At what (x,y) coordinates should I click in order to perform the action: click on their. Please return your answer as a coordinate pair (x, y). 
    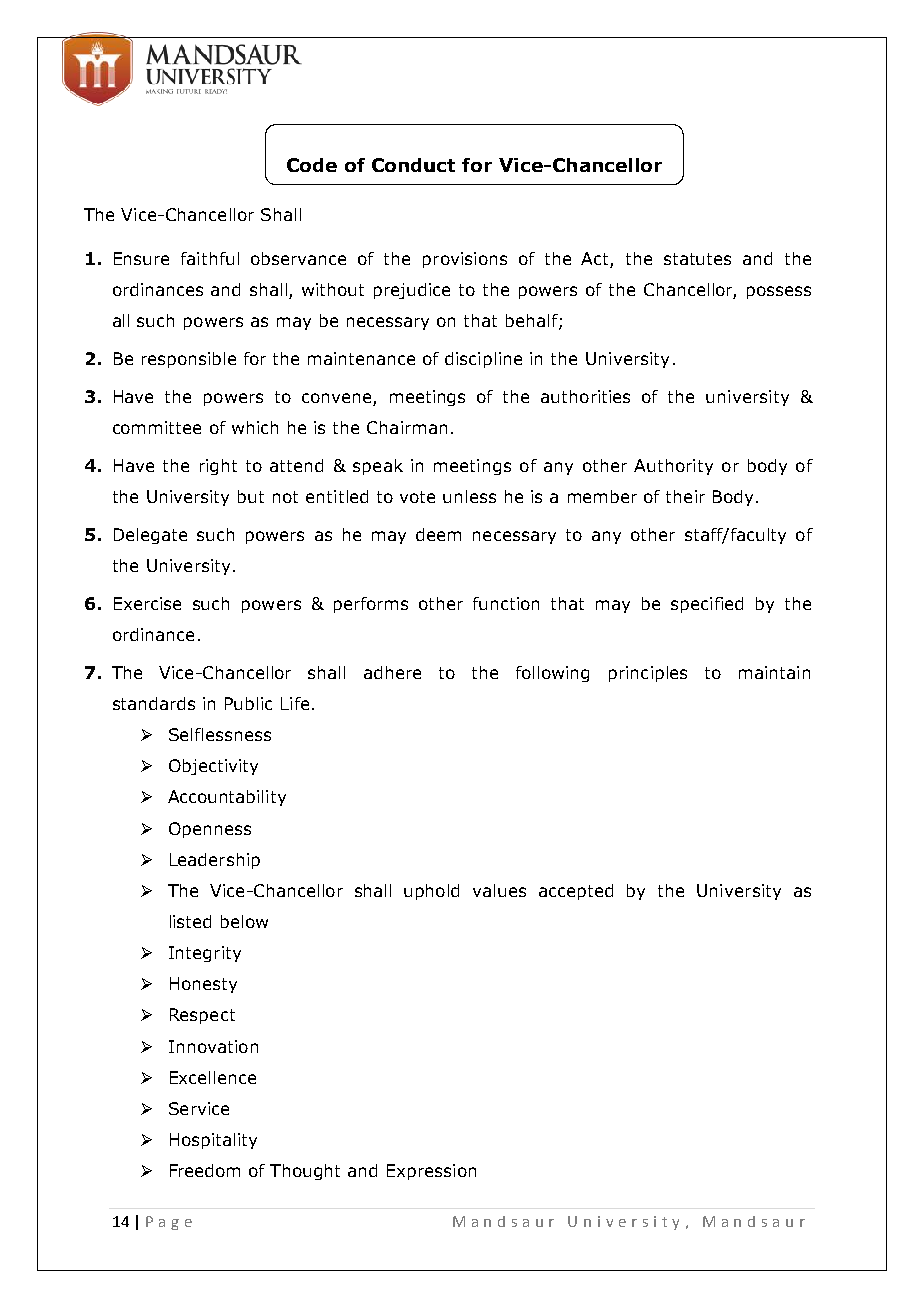
    Looking at the image, I should click on (685, 496).
